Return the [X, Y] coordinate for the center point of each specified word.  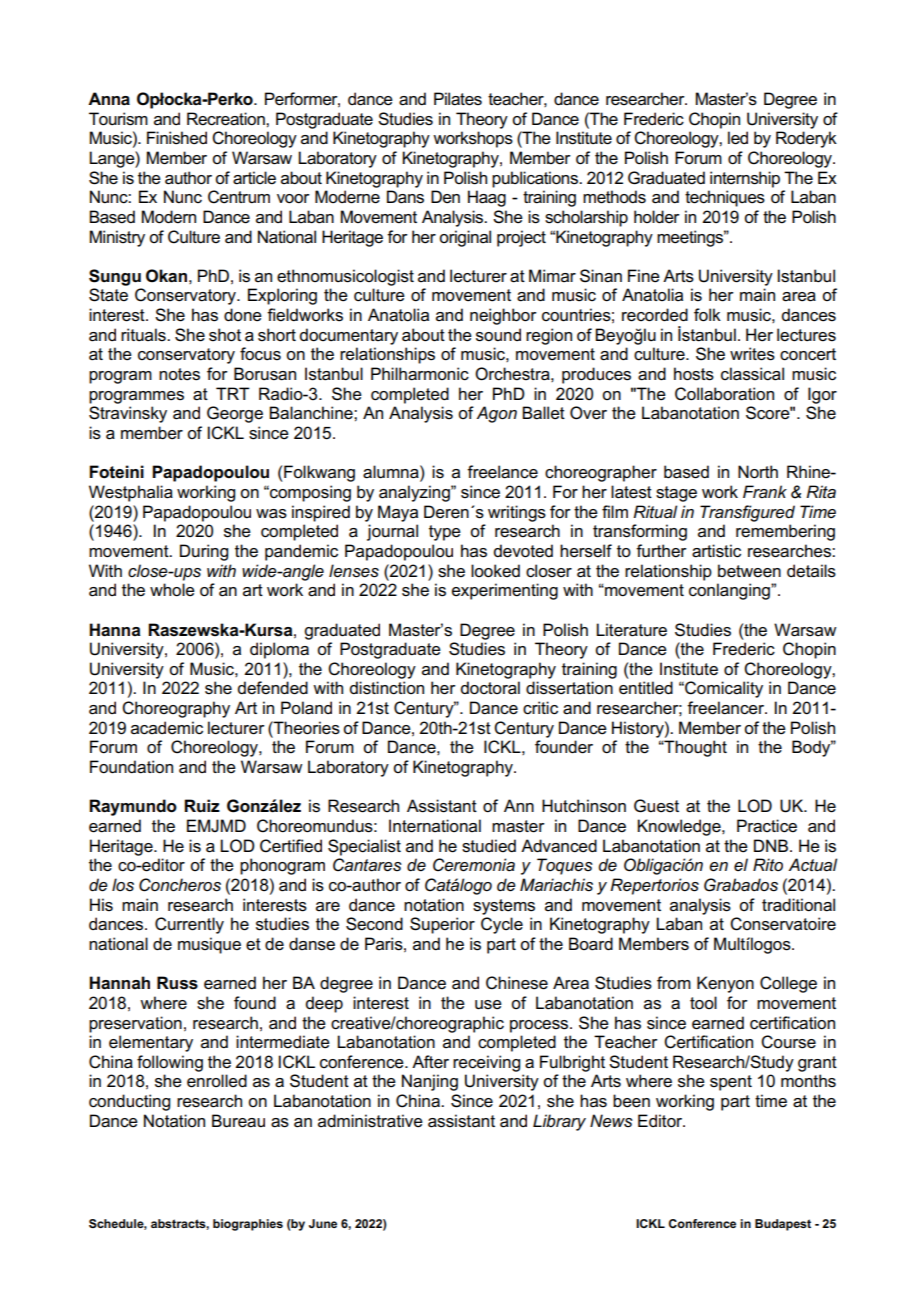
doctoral [490, 688]
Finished [177, 138]
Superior [442, 925]
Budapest [783, 1225]
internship [745, 179]
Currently [189, 925]
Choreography [176, 709]
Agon [496, 414]
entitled [646, 688]
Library [559, 1122]
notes [179, 374]
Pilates [458, 99]
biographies [248, 1225]
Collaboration [724, 394]
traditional [798, 905]
